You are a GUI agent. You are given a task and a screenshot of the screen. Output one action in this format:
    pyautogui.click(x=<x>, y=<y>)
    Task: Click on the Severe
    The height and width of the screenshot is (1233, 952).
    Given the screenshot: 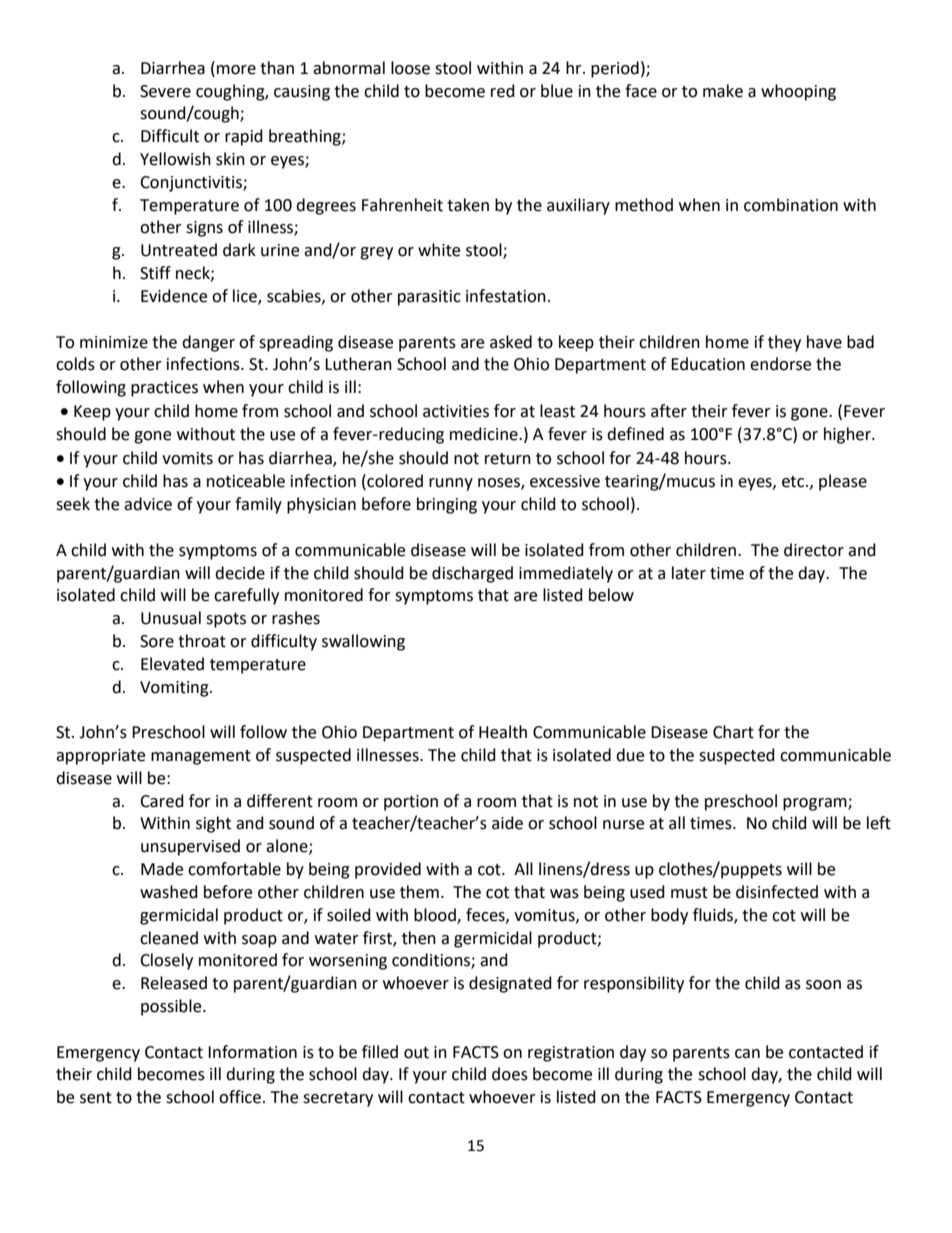 What is the action you would take?
    pyautogui.click(x=165, y=91)
